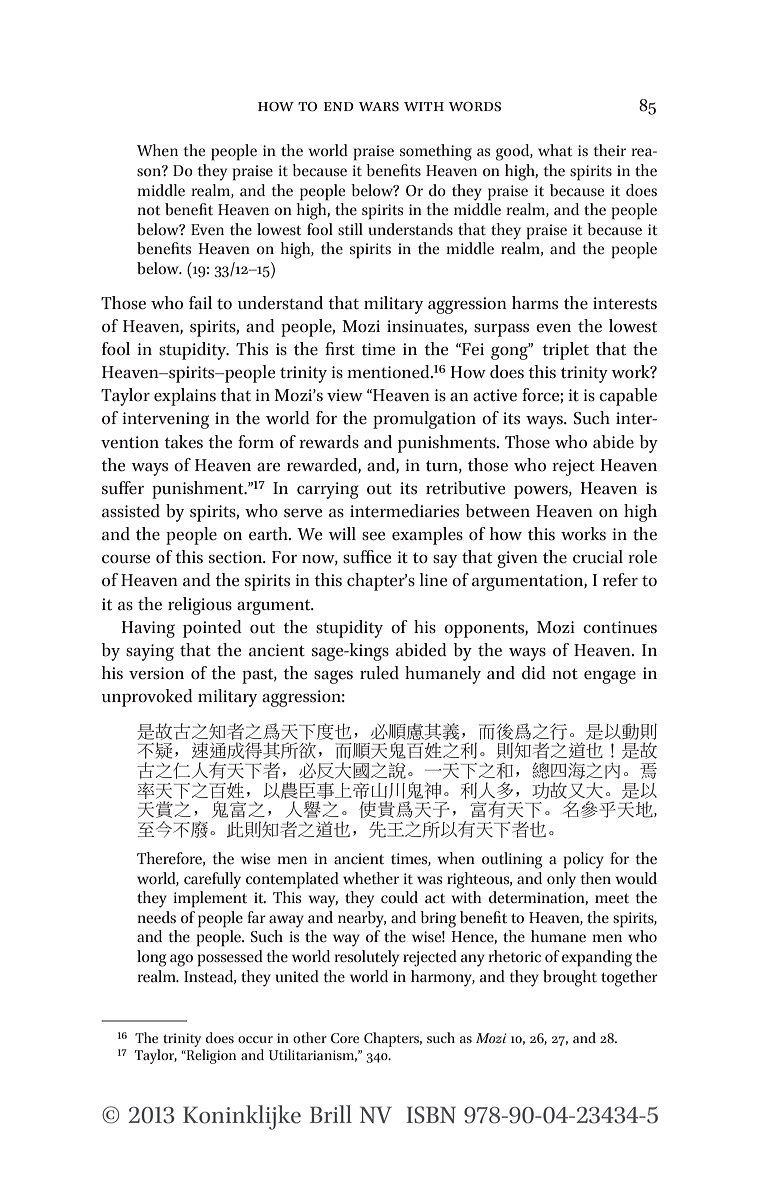 The width and height of the screenshot is (783, 1186). Describe the element at coordinates (555, 150) in the screenshot. I see `what` at that location.
